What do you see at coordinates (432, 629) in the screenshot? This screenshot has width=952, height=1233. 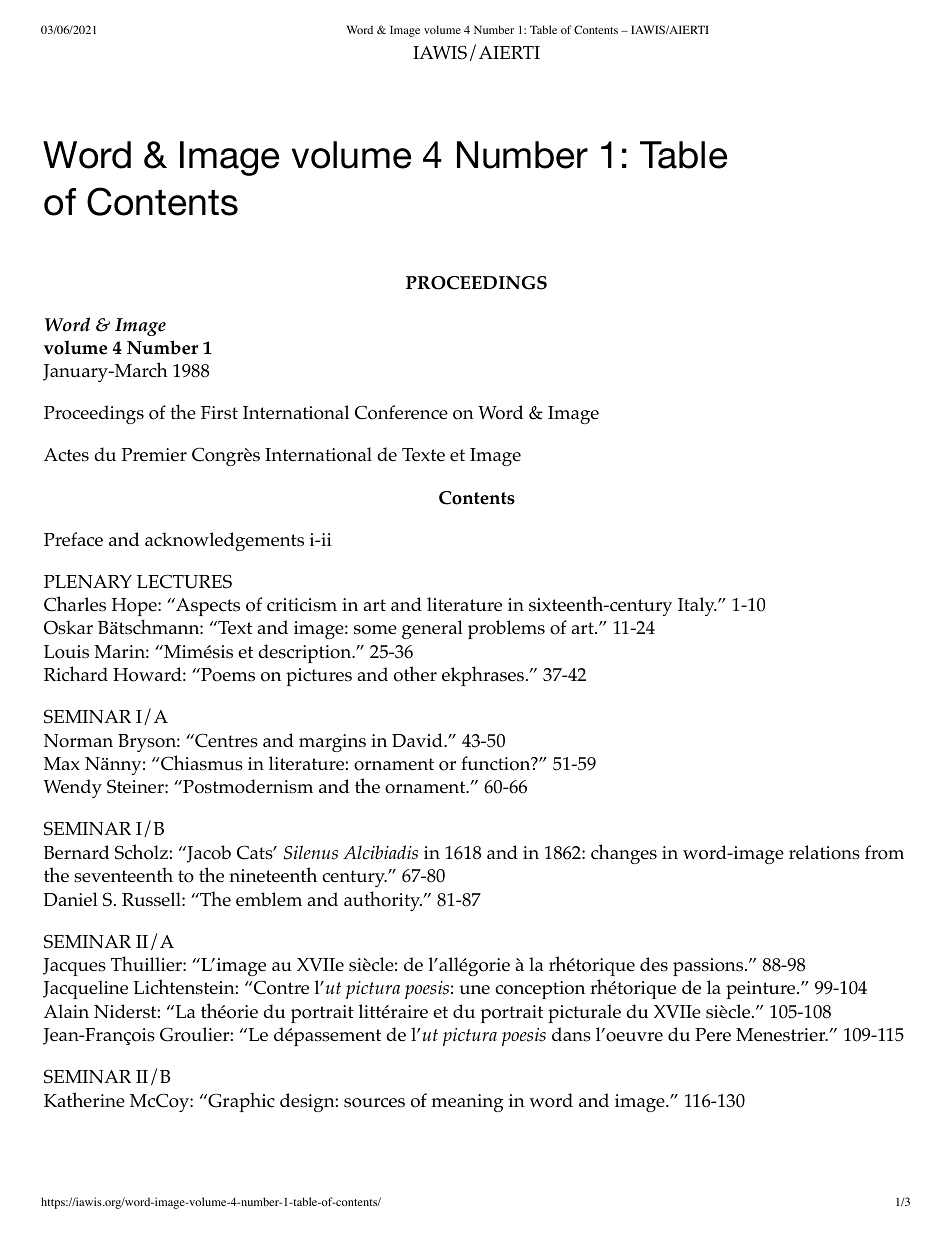 I see `general` at bounding box center [432, 629].
